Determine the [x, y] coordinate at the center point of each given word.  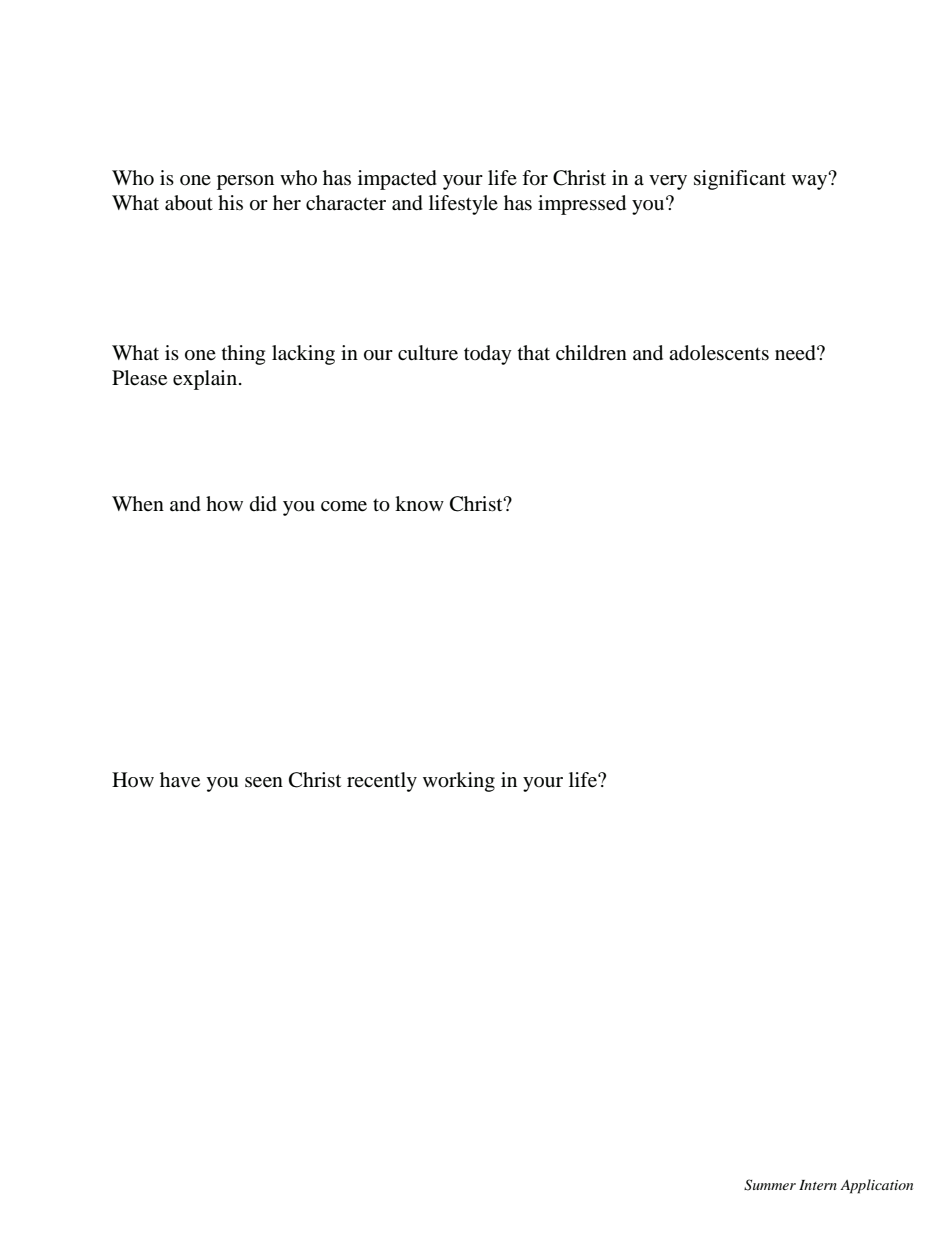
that [534, 352]
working [459, 782]
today [488, 355]
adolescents [719, 353]
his [230, 202]
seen [264, 782]
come [344, 506]
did [263, 504]
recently [382, 782]
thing [243, 355]
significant [740, 180]
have [180, 780]
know [419, 504]
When [138, 503]
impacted [397, 180]
